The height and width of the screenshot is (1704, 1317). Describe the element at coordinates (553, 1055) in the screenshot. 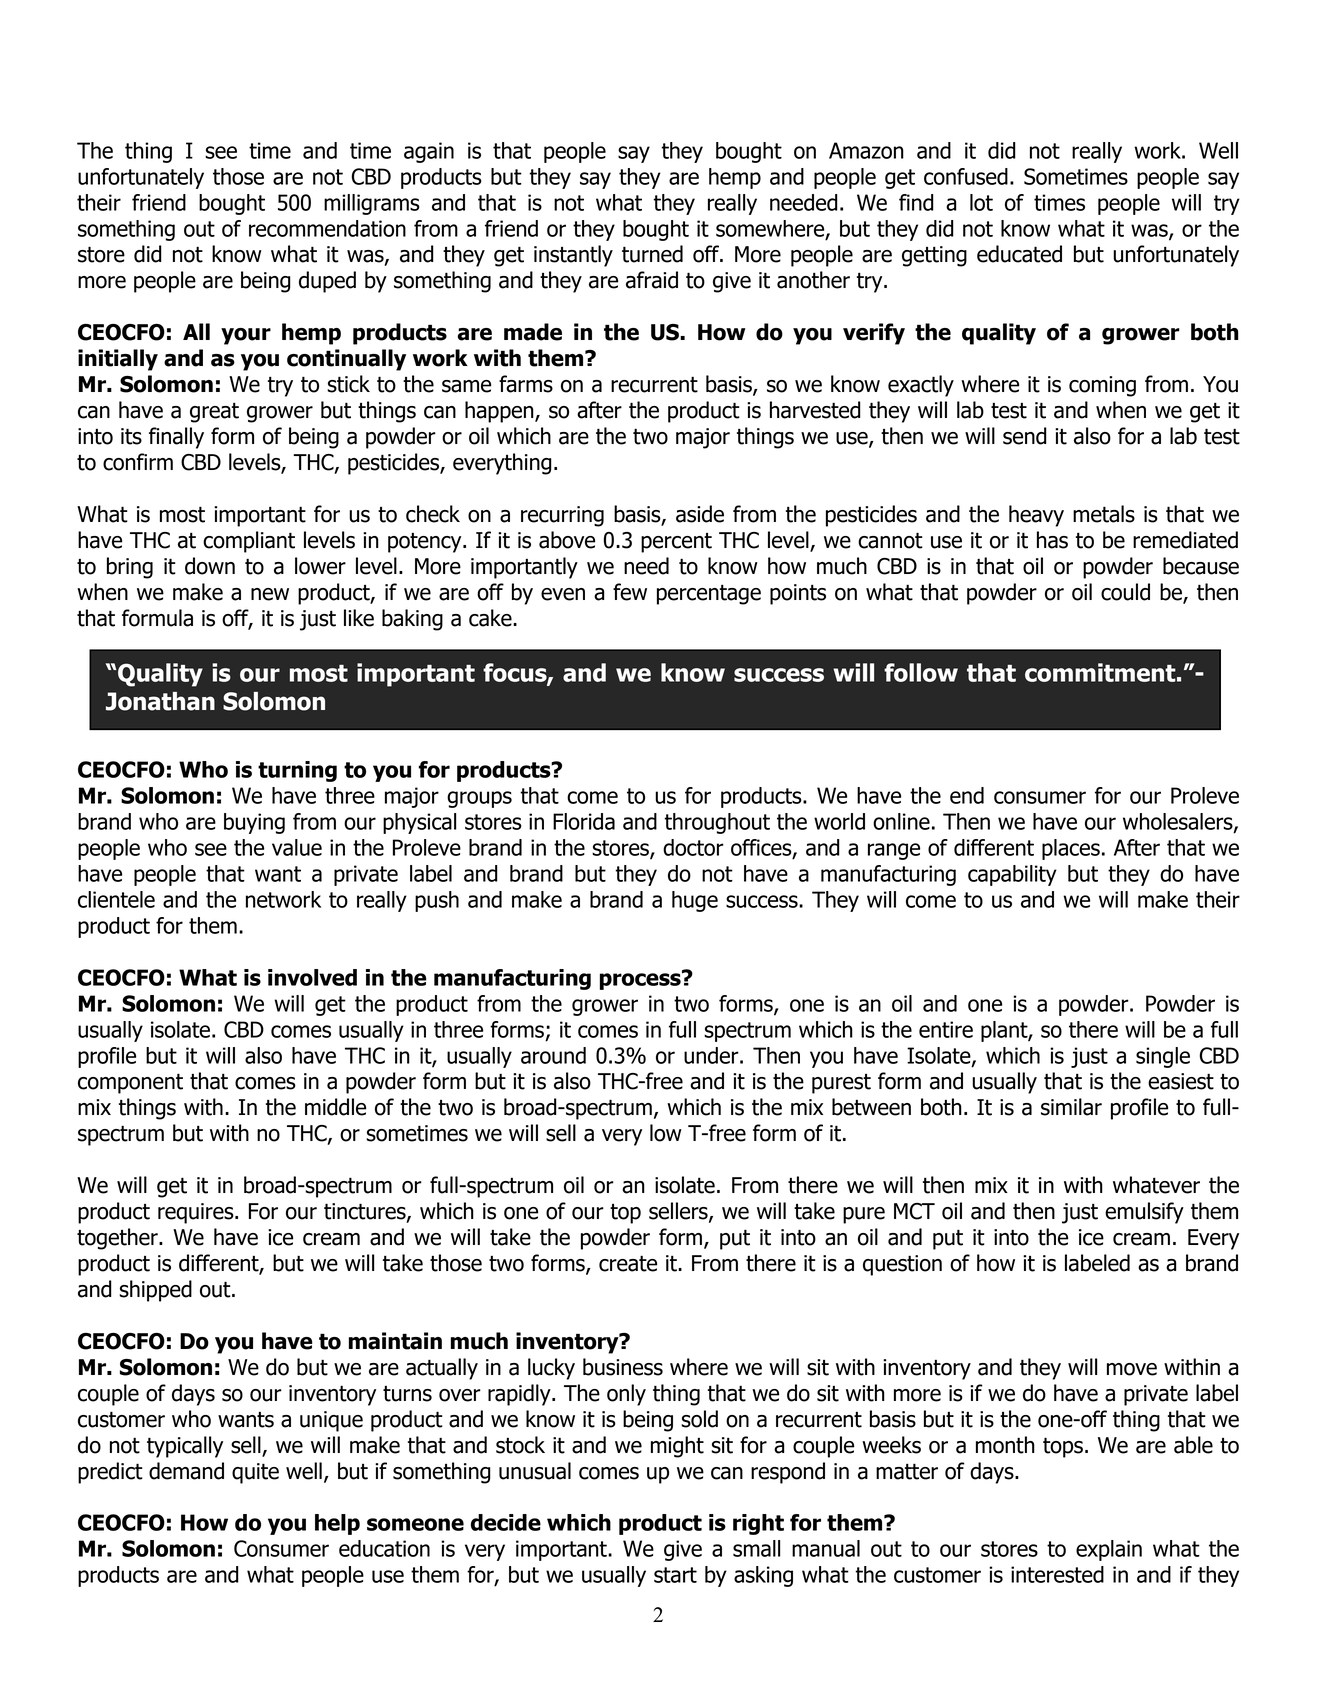

I see `around` at that location.
